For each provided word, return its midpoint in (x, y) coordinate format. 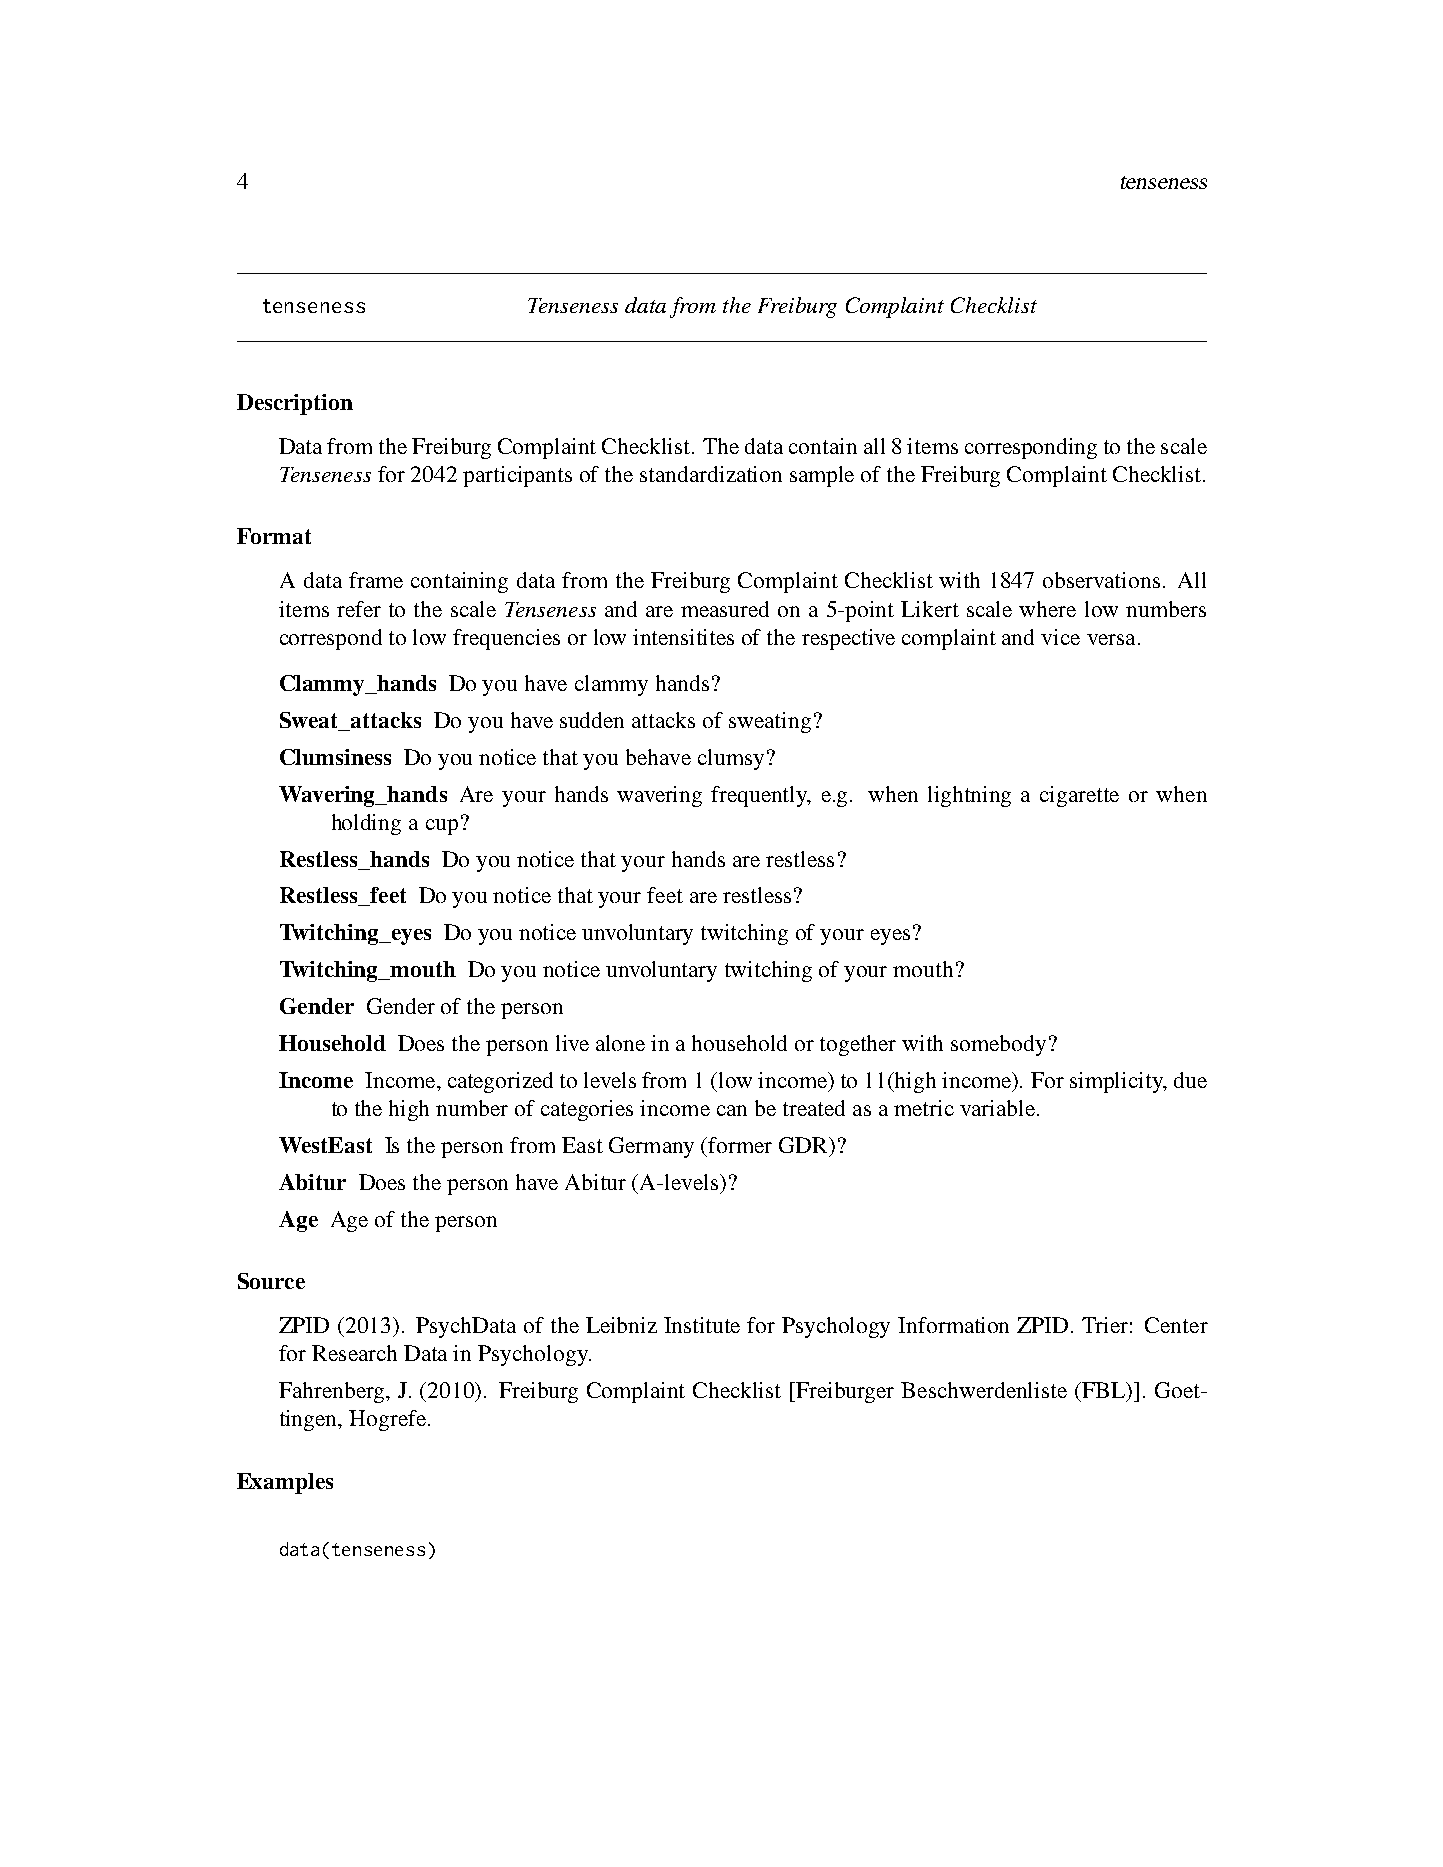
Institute (702, 1325)
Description (295, 404)
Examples (285, 1483)
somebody (998, 1045)
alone (620, 1043)
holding (366, 824)
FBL (1104, 1391)
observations (1101, 580)
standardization (711, 474)
